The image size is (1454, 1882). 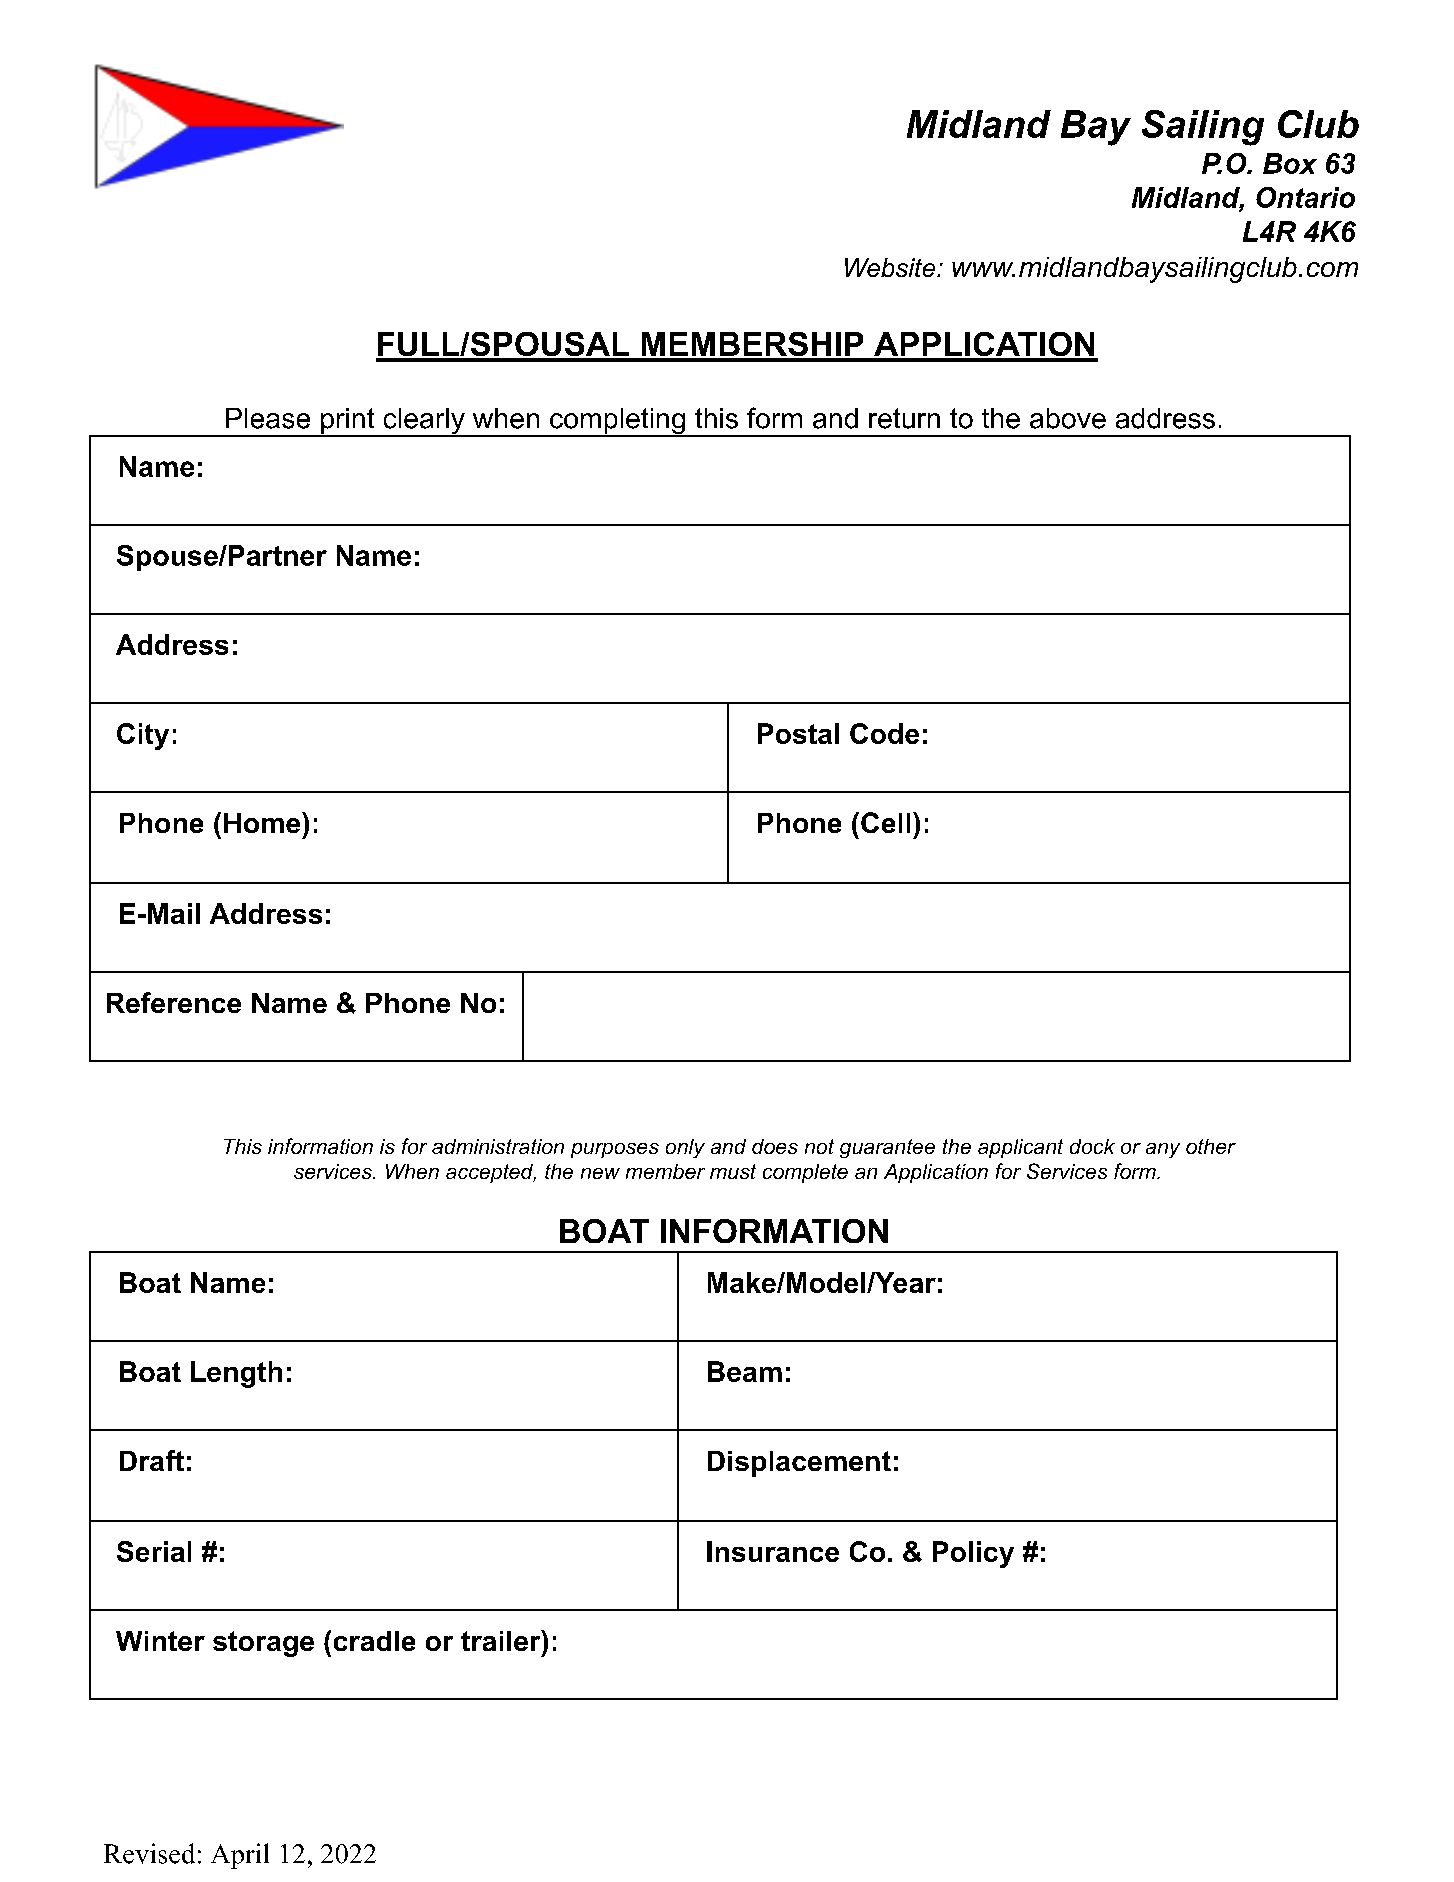 What do you see at coordinates (174, 1002) in the screenshot?
I see `Reference` at bounding box center [174, 1002].
